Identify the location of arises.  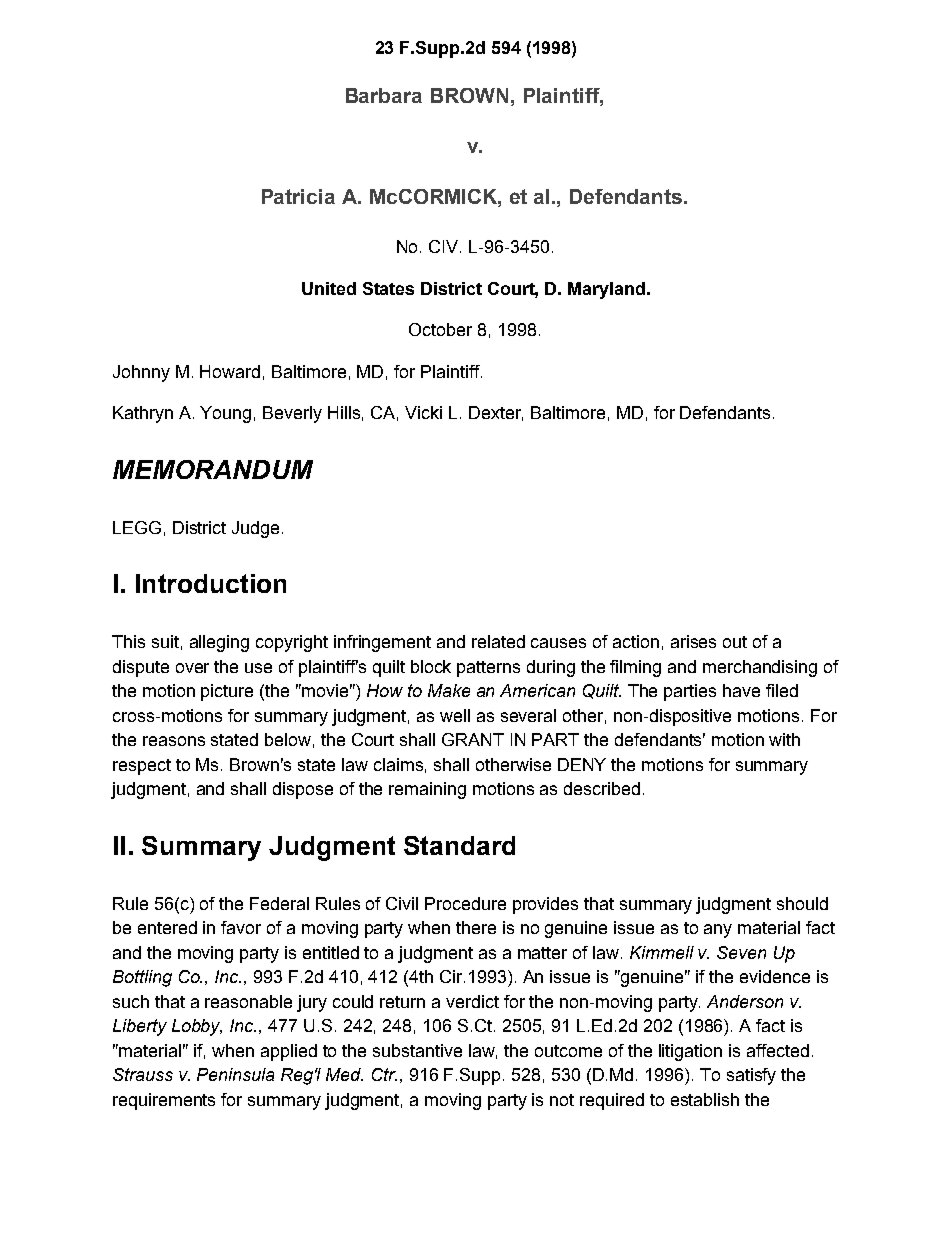
(693, 641).
